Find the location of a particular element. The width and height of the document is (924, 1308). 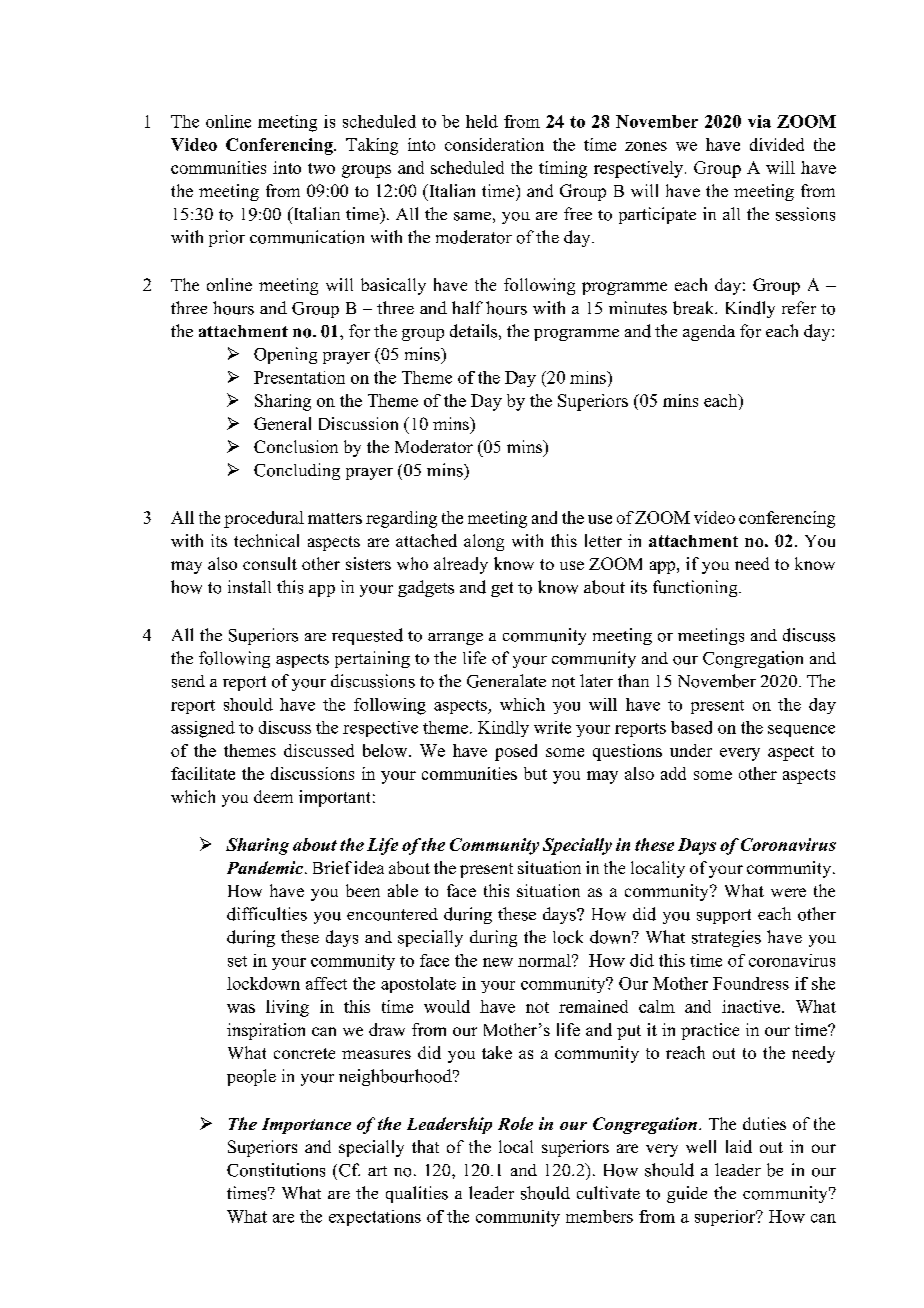

send is located at coordinates (188, 681).
